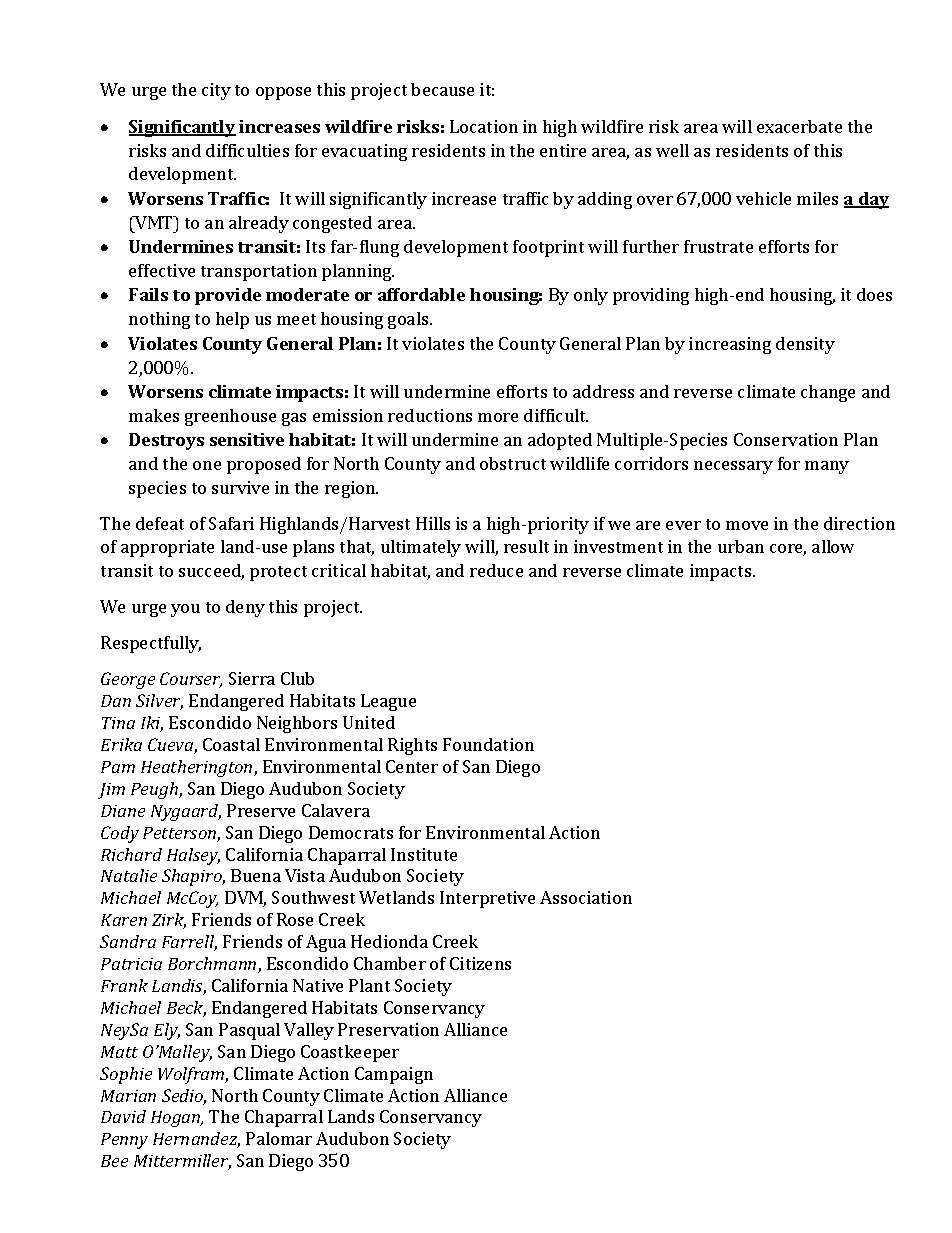  What do you see at coordinates (185, 610) in the screenshot?
I see `you` at bounding box center [185, 610].
